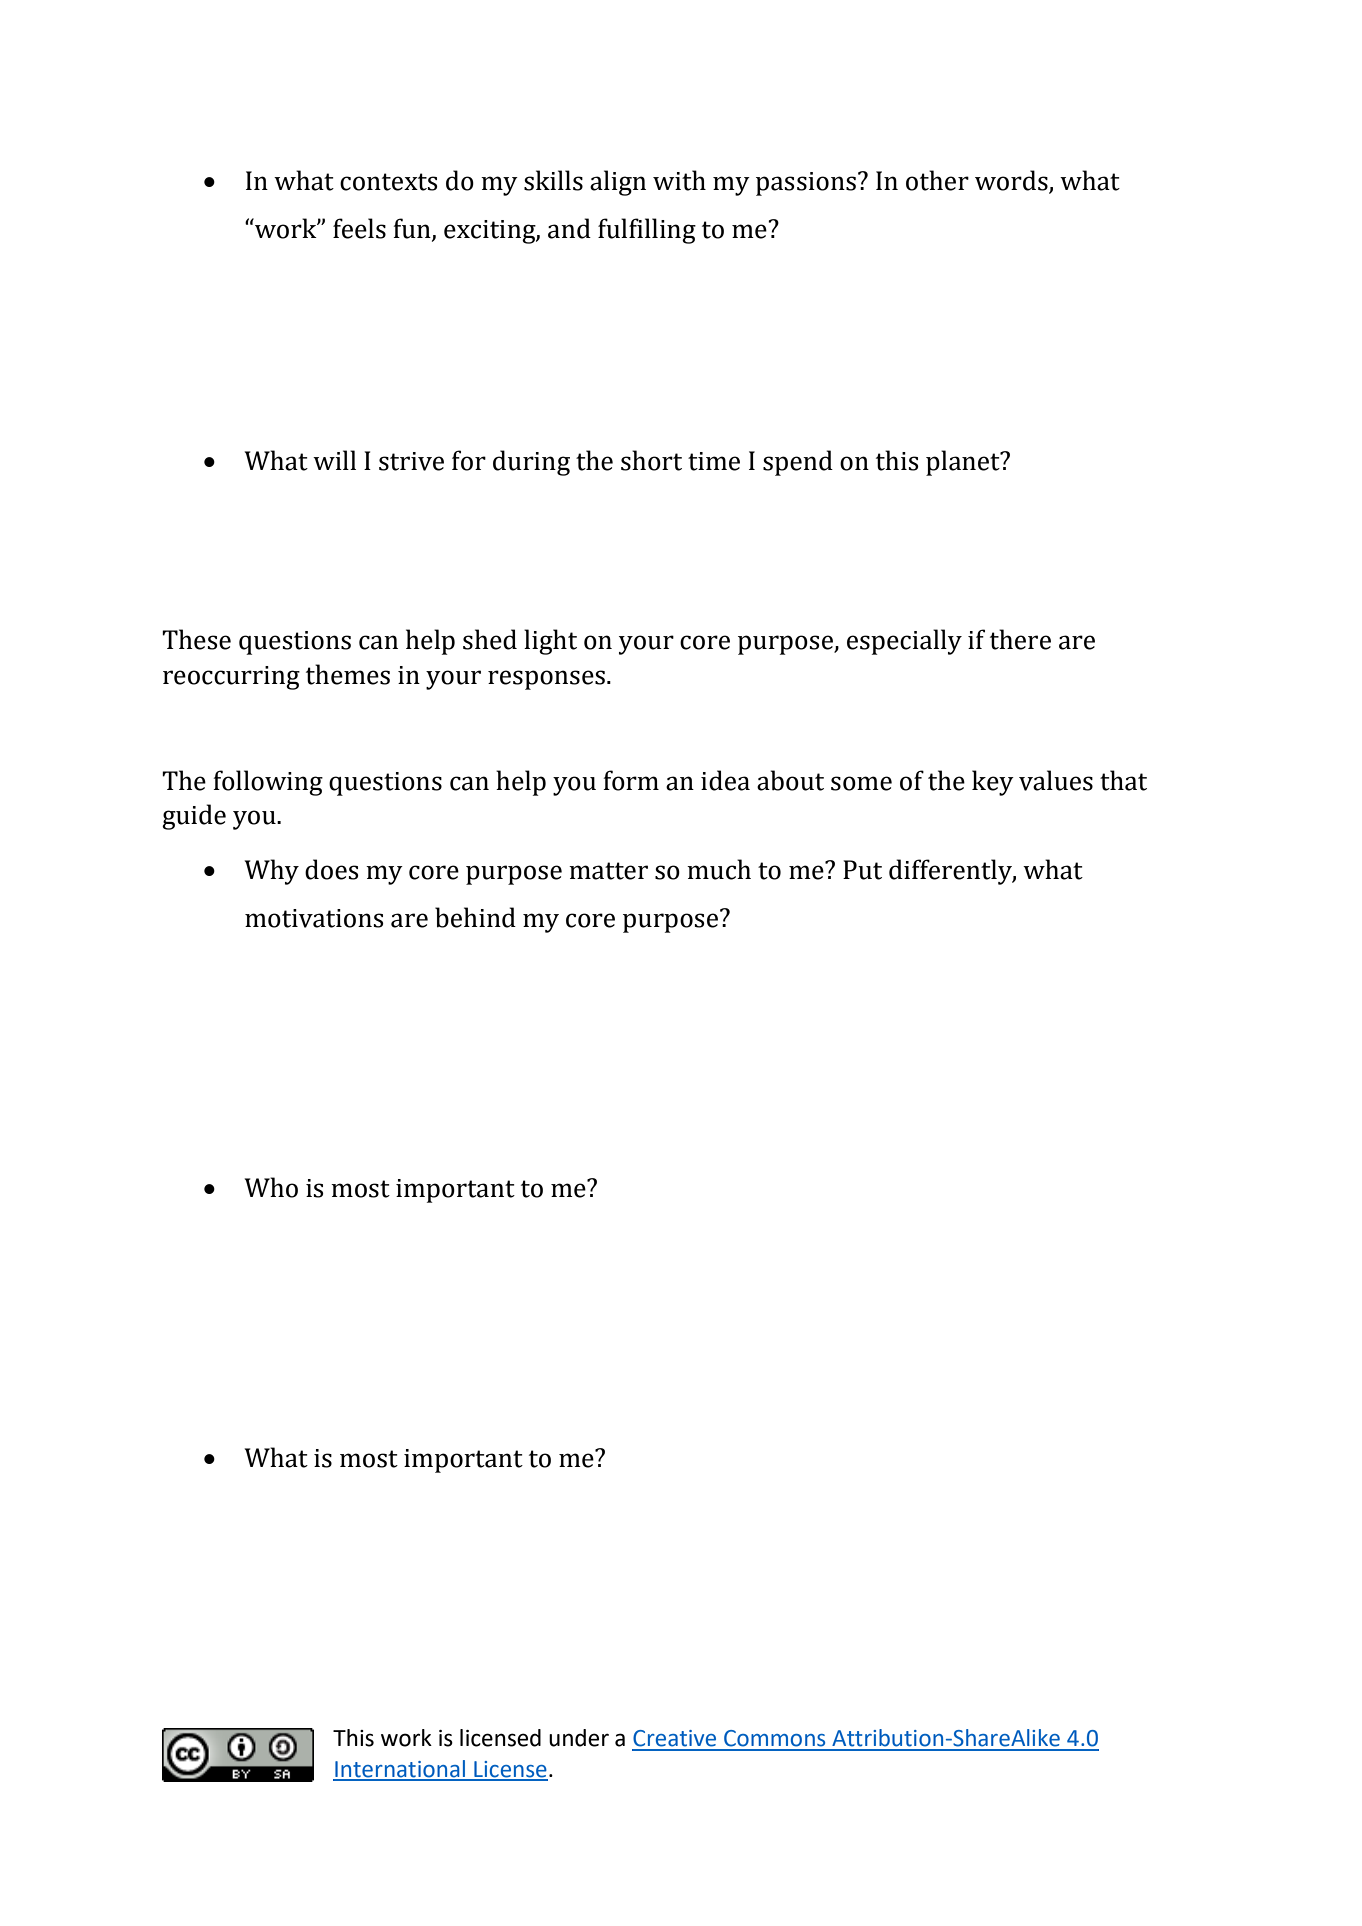  Describe the element at coordinates (348, 674) in the page. I see `themes` at that location.
